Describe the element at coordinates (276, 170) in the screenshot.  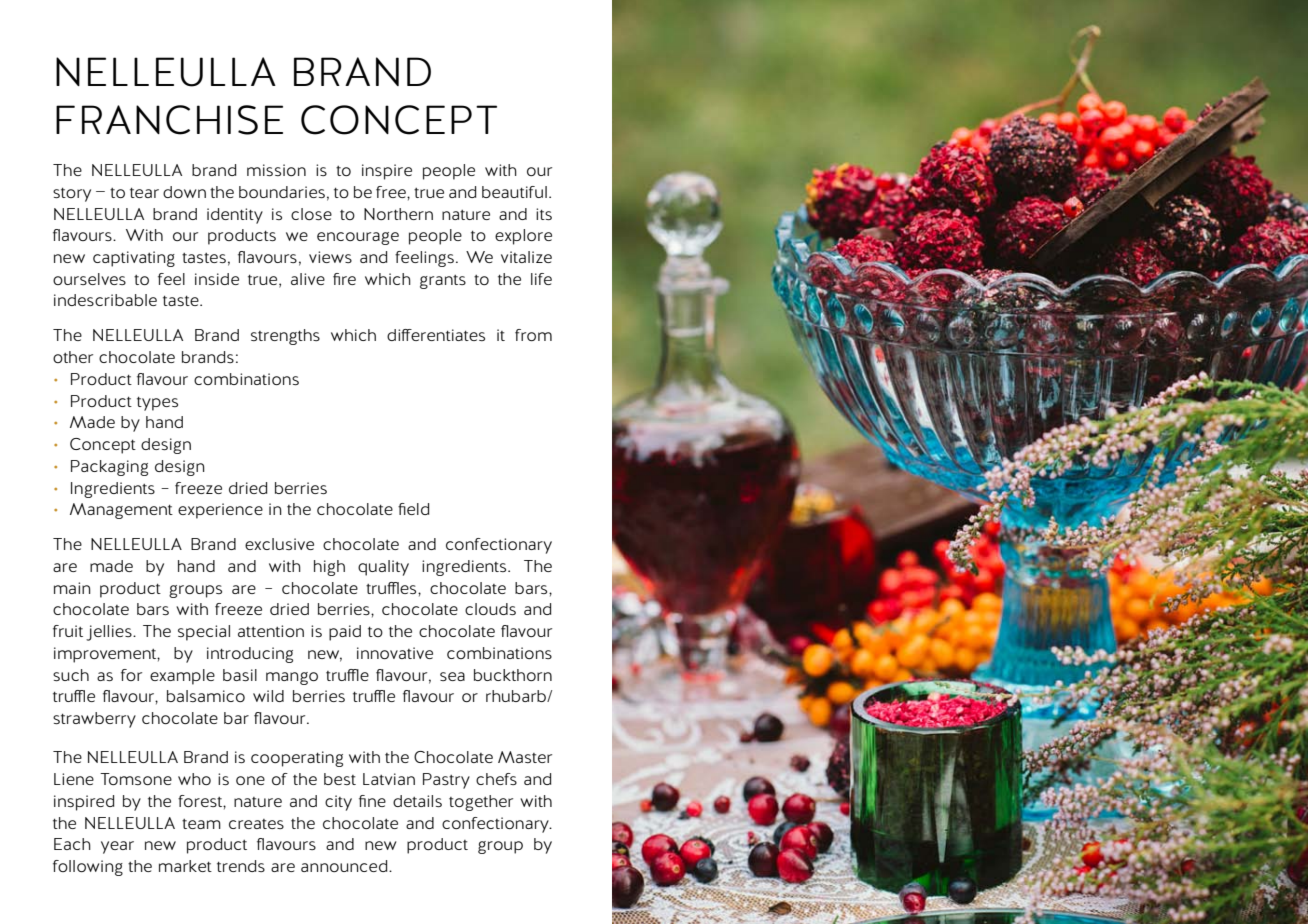
I see `mission` at that location.
